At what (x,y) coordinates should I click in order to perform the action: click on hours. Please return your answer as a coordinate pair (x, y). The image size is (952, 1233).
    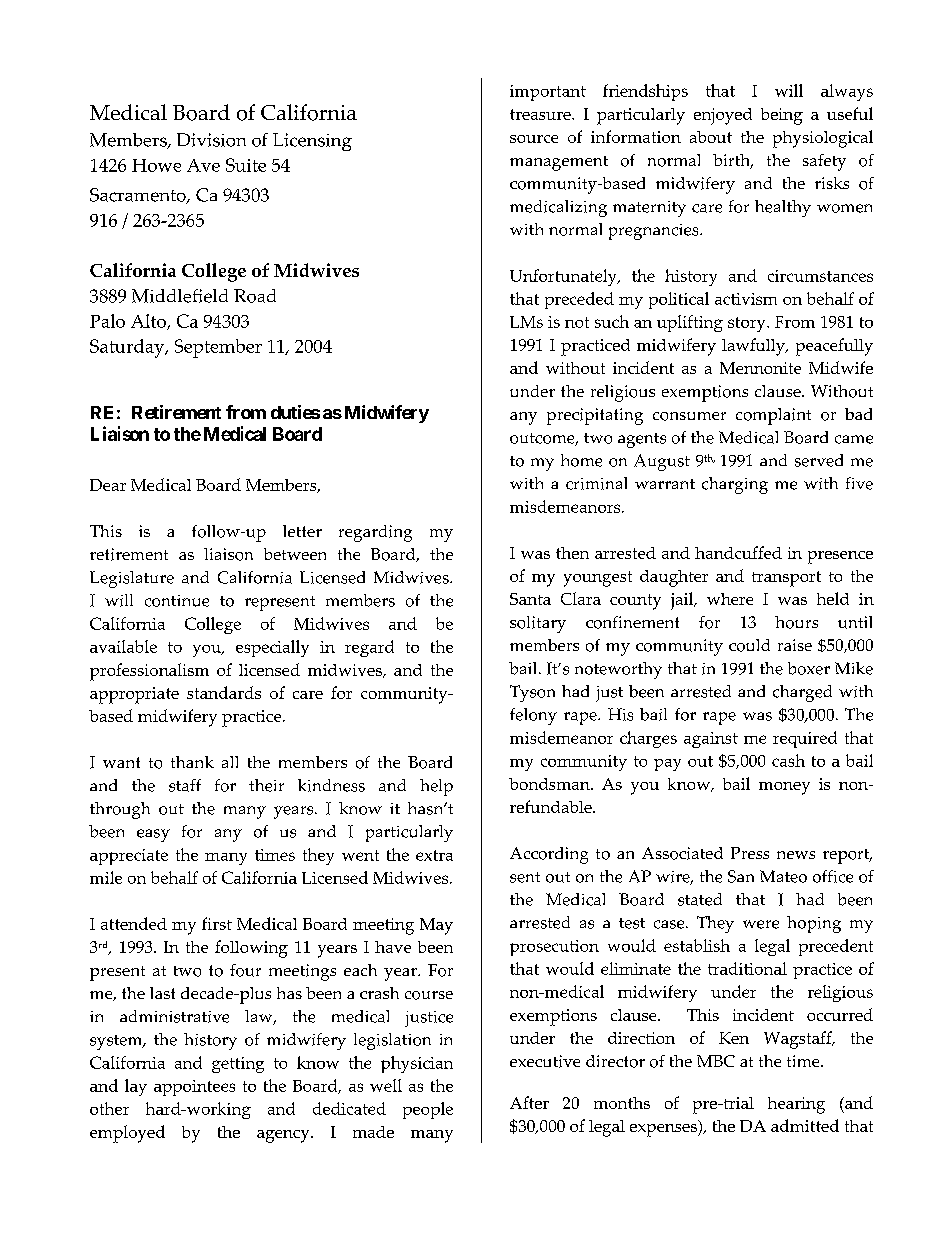
    Looking at the image, I should click on (796, 622).
